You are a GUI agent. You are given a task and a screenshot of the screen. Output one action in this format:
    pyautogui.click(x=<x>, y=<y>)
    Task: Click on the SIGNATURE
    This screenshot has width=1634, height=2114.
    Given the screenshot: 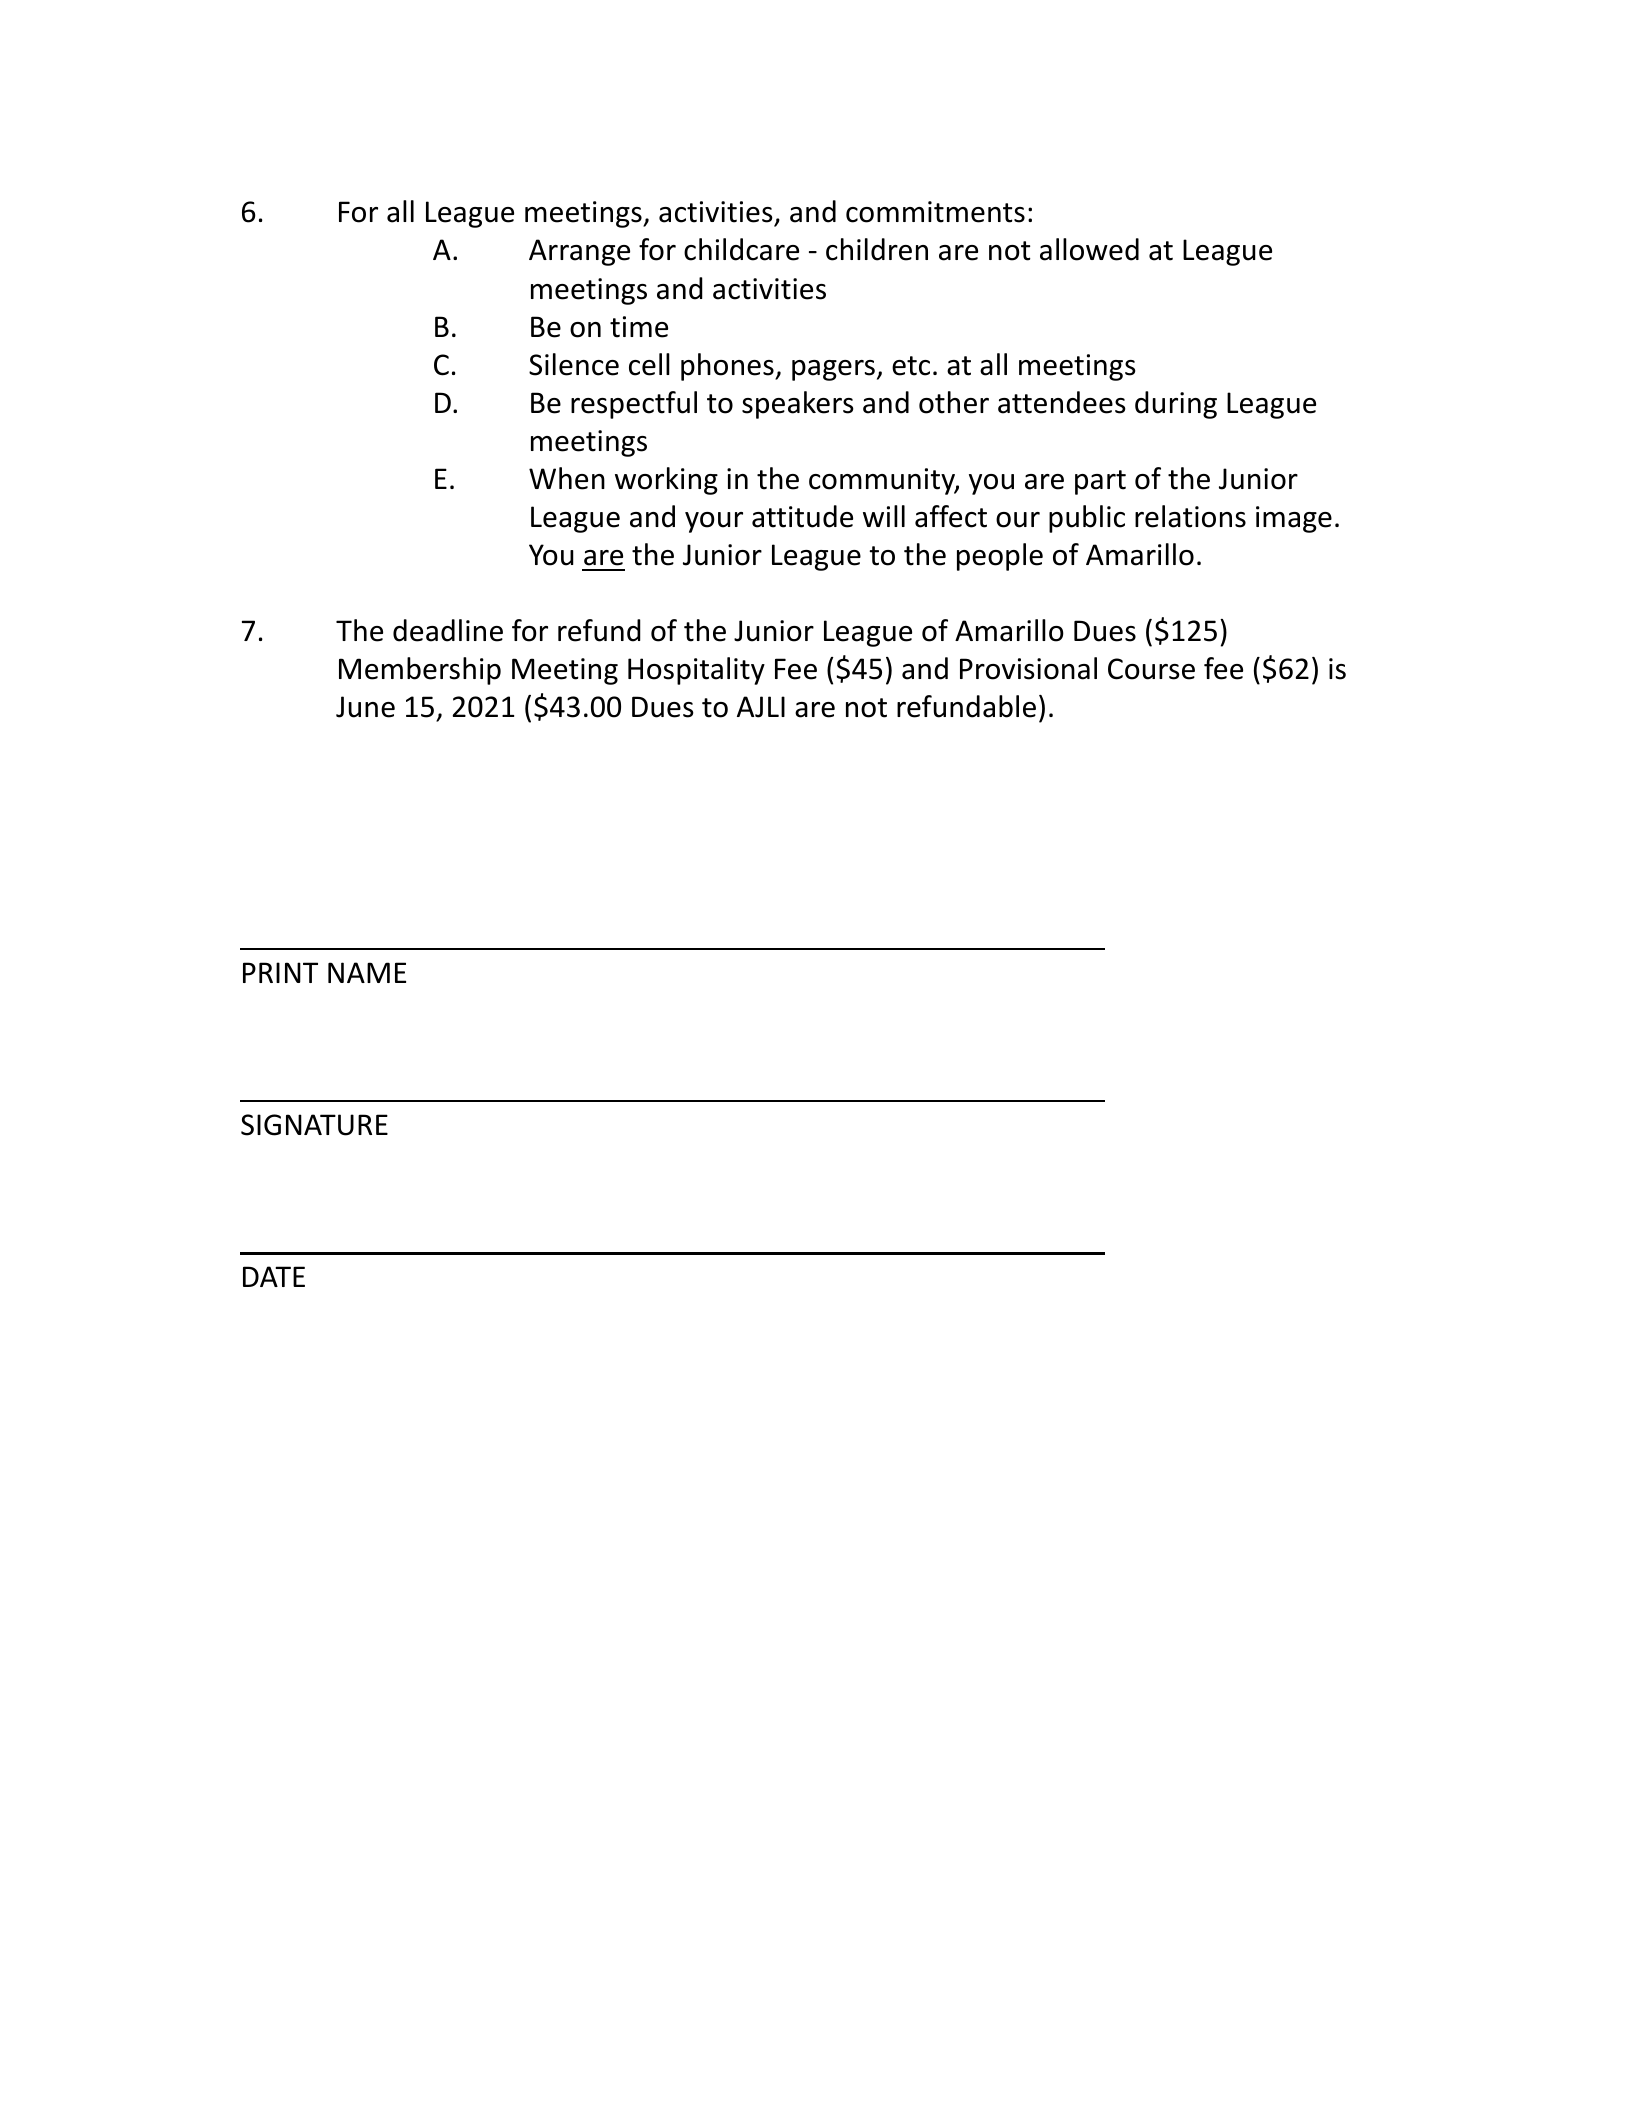 What is the action you would take?
    pyautogui.click(x=314, y=1125)
